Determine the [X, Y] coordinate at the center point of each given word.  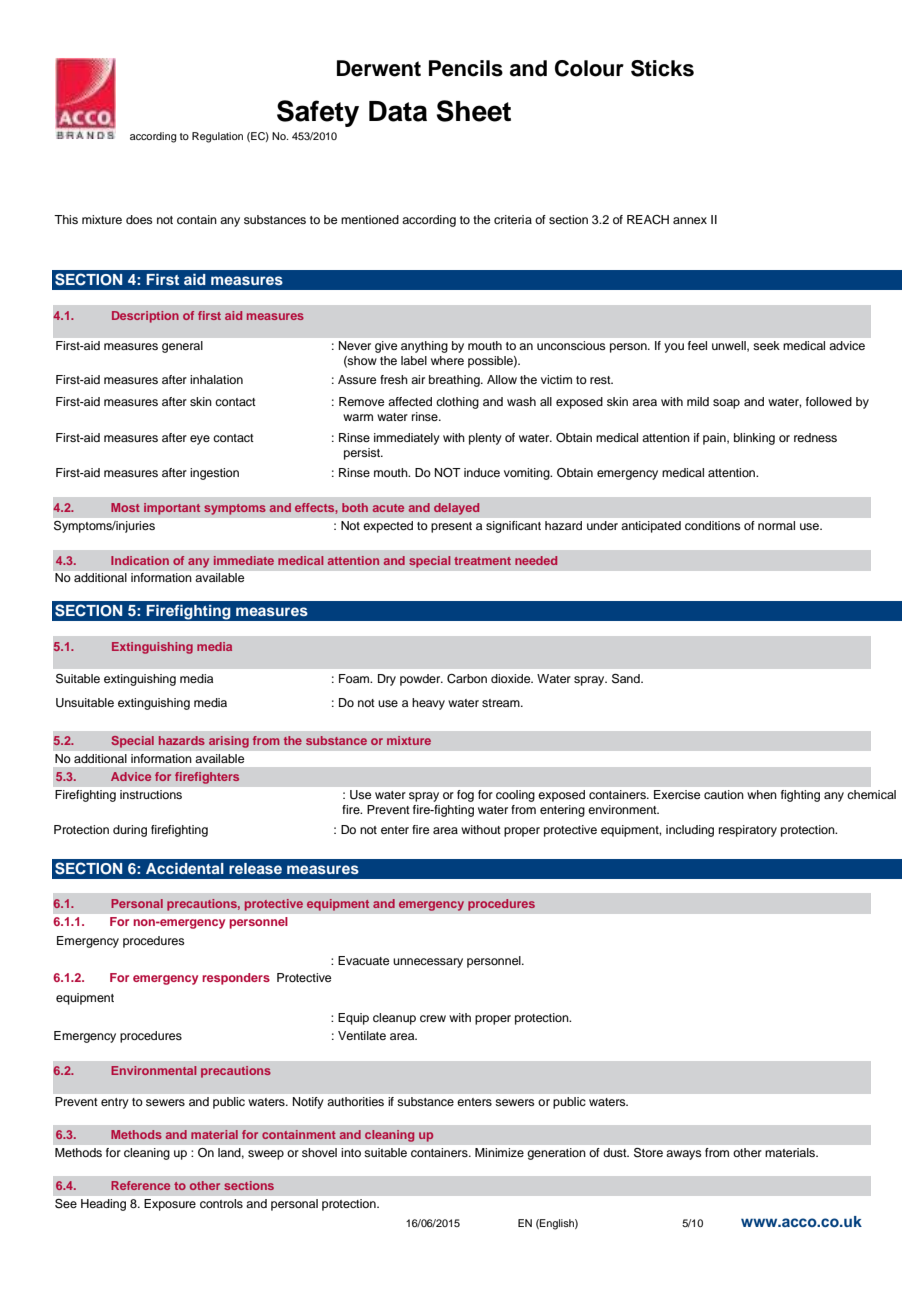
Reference [140, 1185]
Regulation [217, 137]
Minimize [499, 1152]
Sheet [473, 111]
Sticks [662, 68]
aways [684, 1155]
